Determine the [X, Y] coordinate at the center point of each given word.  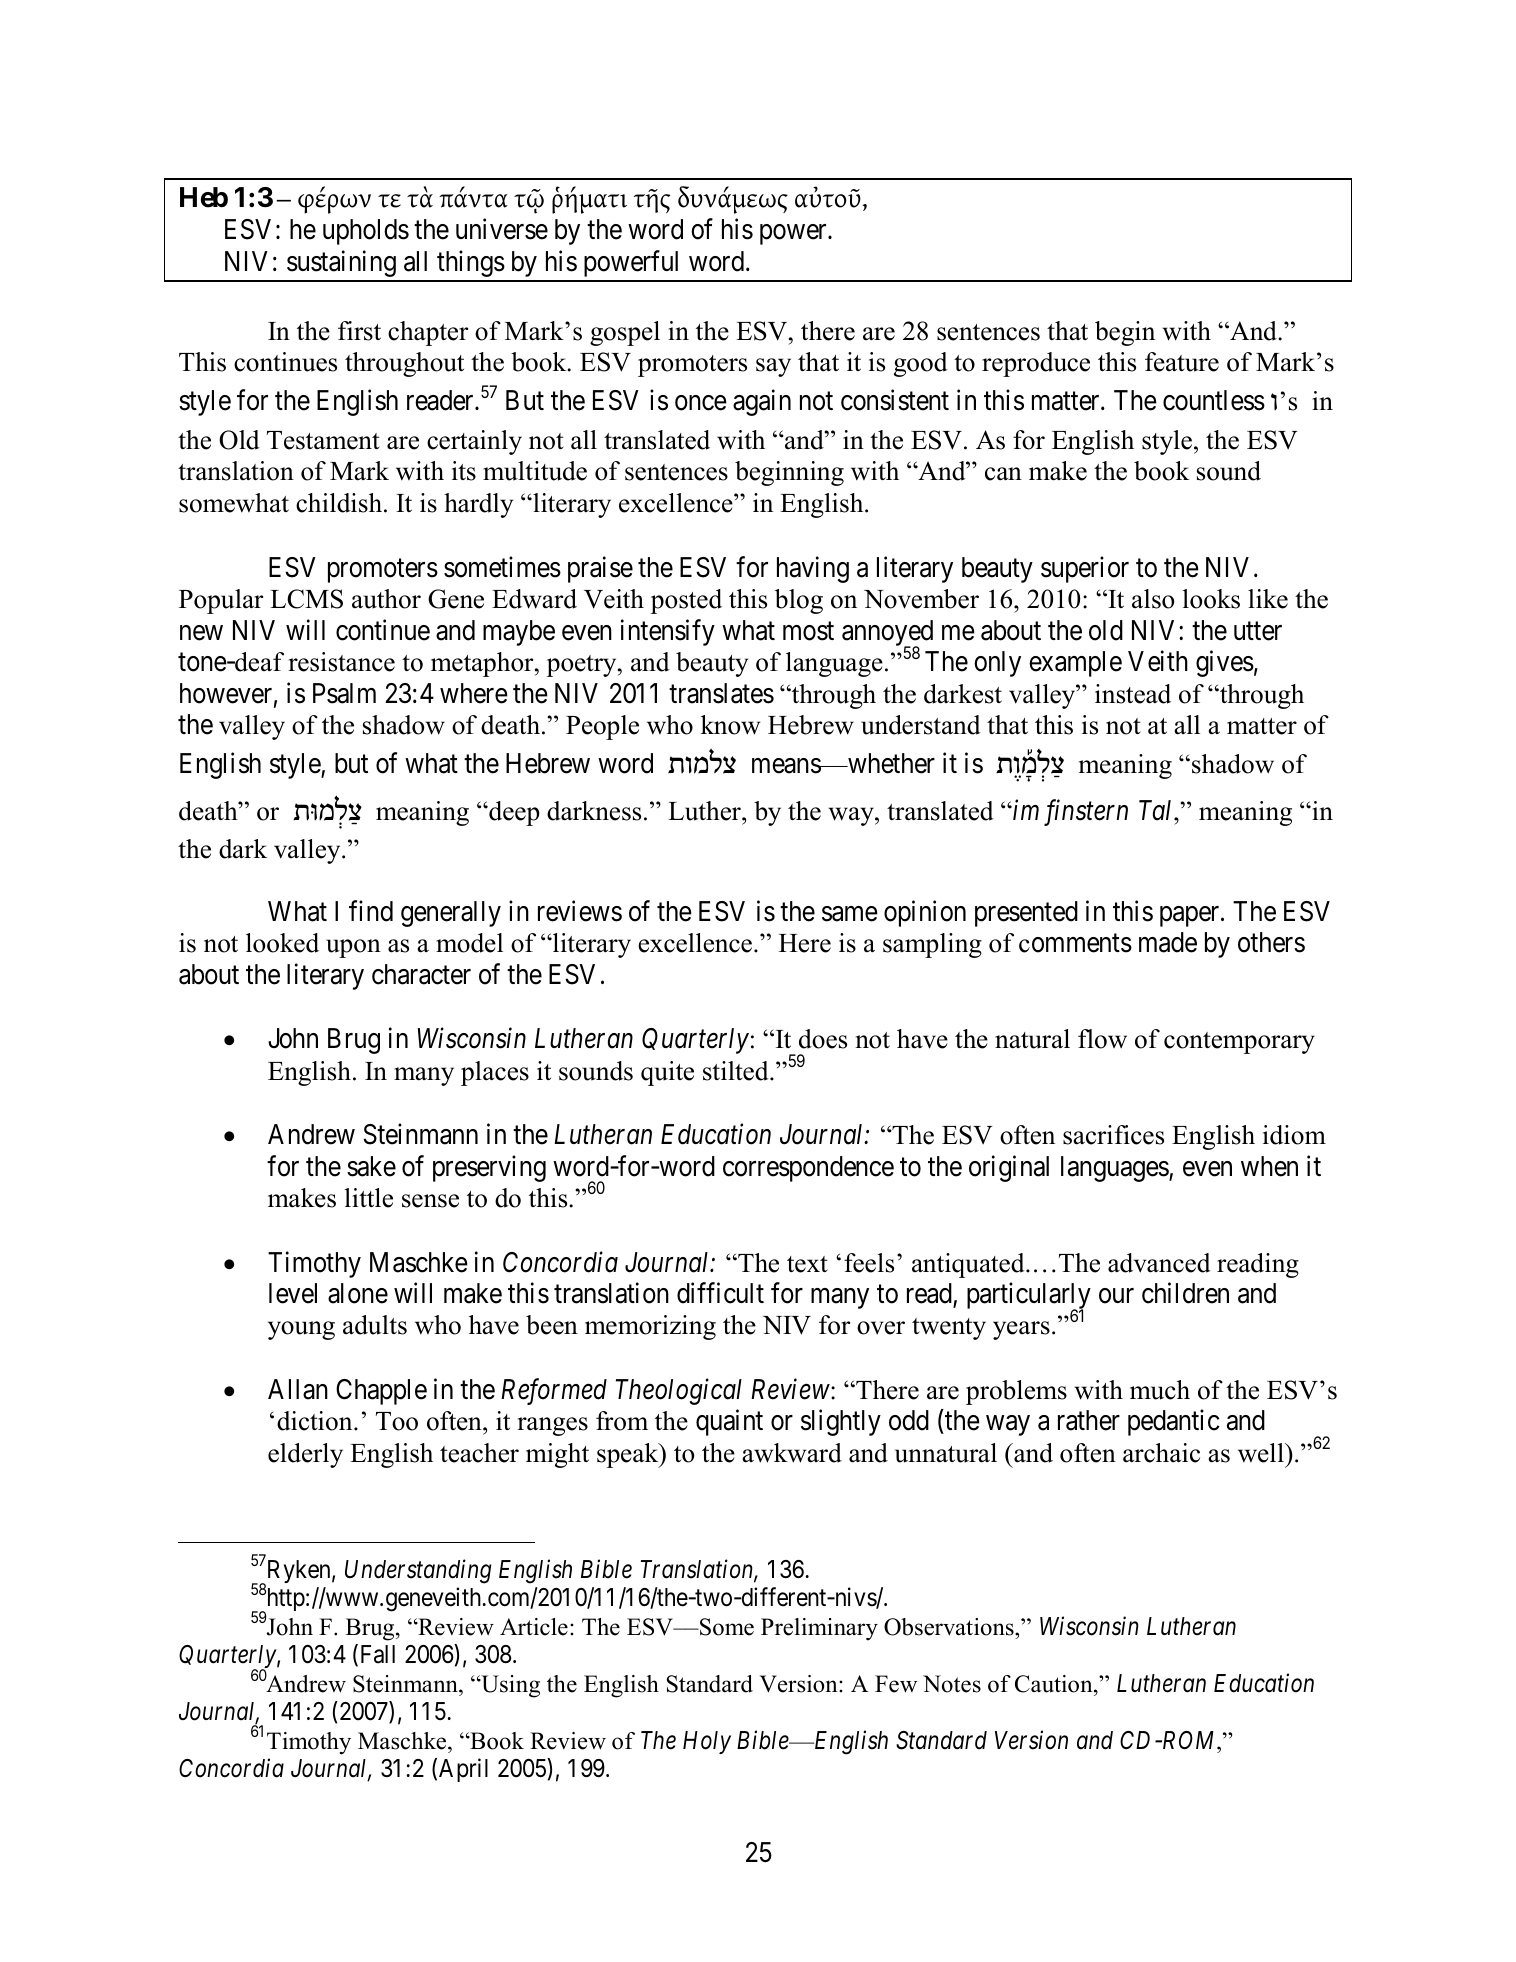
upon [353, 948]
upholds [366, 232]
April [463, 1770]
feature [1182, 362]
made [1168, 942]
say [773, 367]
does [823, 1039]
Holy [707, 1742]
